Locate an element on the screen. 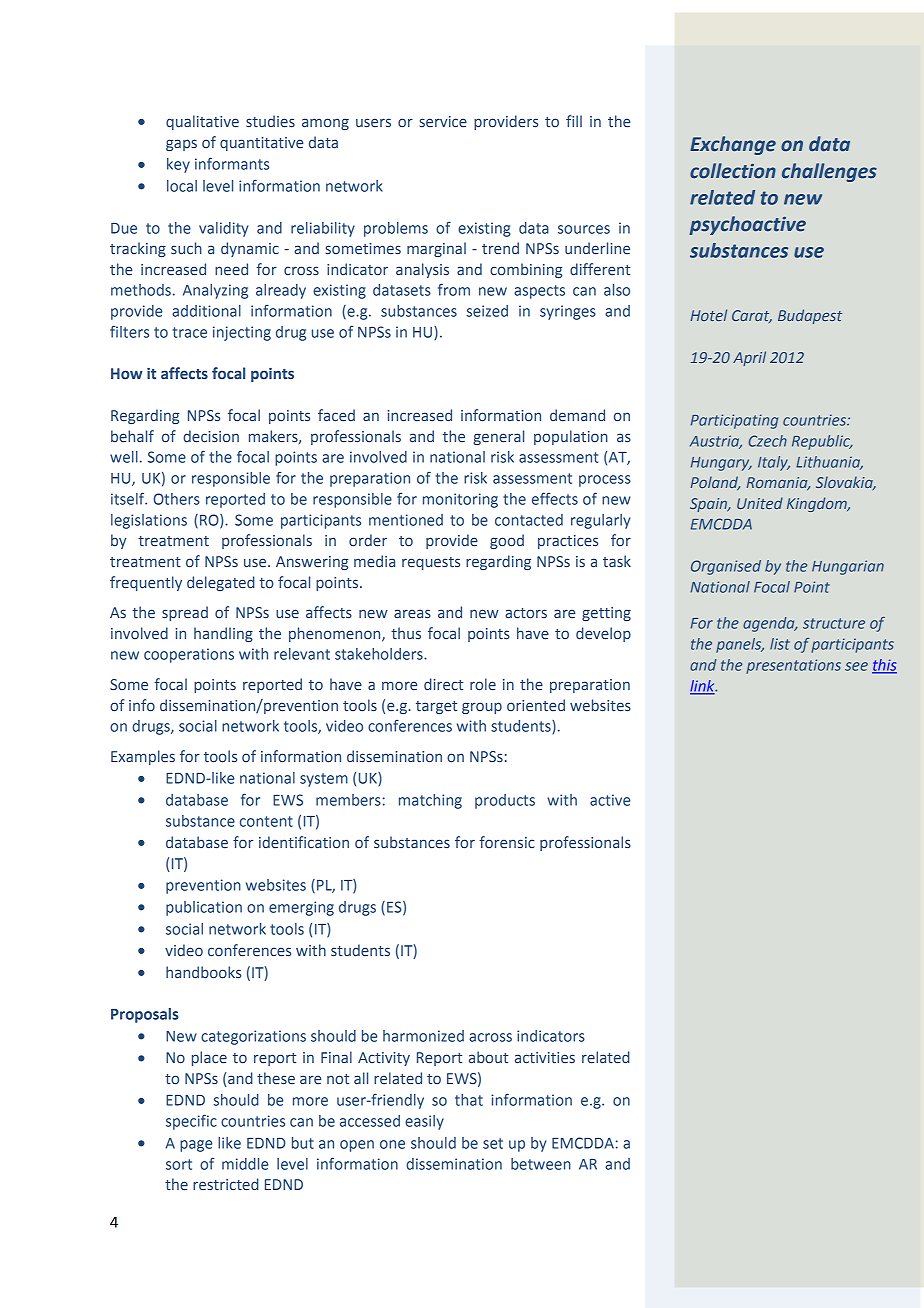  cooperations is located at coordinates (189, 655).
